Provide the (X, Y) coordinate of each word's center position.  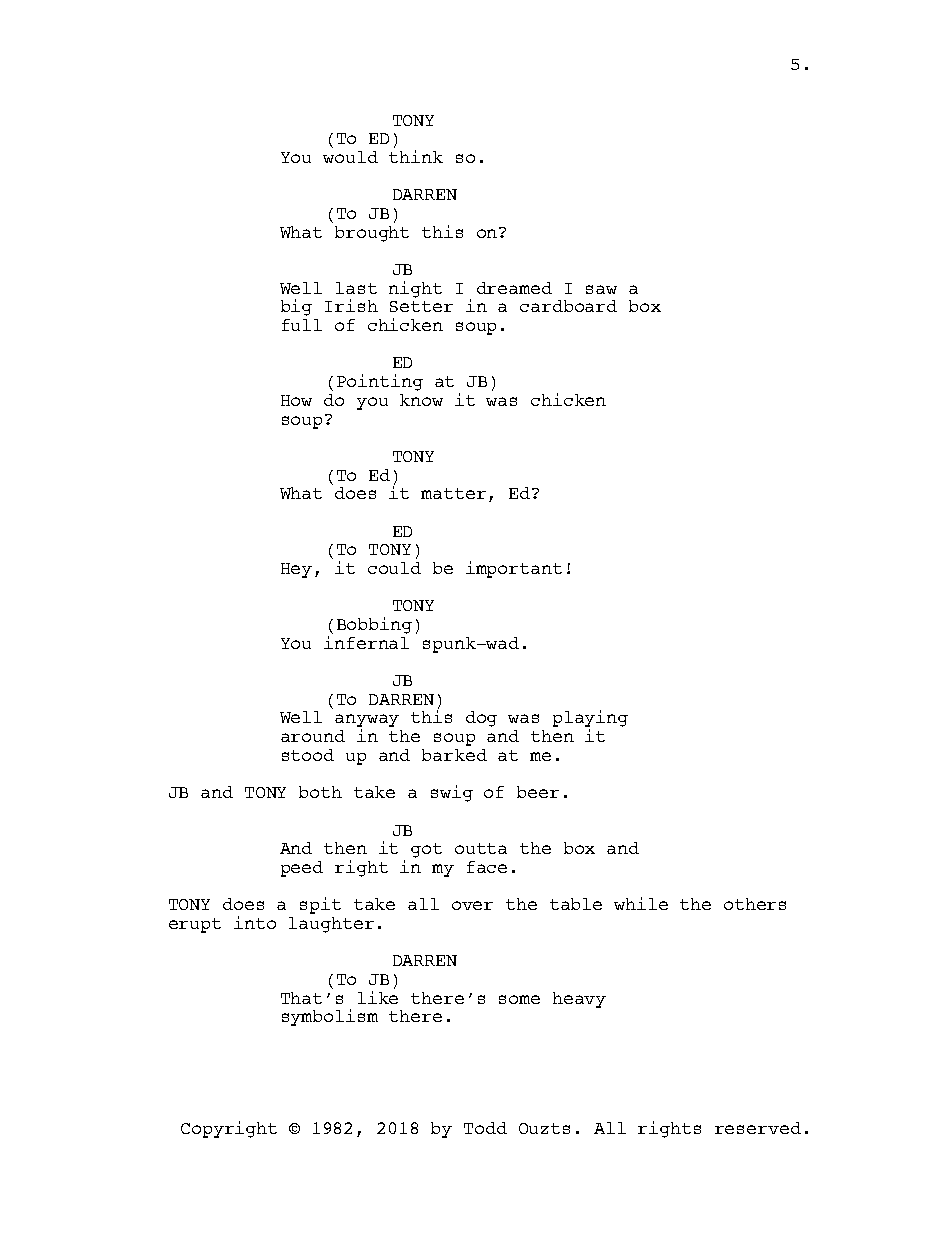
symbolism (330, 1017)
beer (538, 792)
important (514, 569)
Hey (296, 570)
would (350, 157)
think (416, 156)
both (320, 792)
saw (601, 289)
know (421, 400)
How (296, 400)
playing (590, 720)
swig (452, 793)
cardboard (568, 306)
